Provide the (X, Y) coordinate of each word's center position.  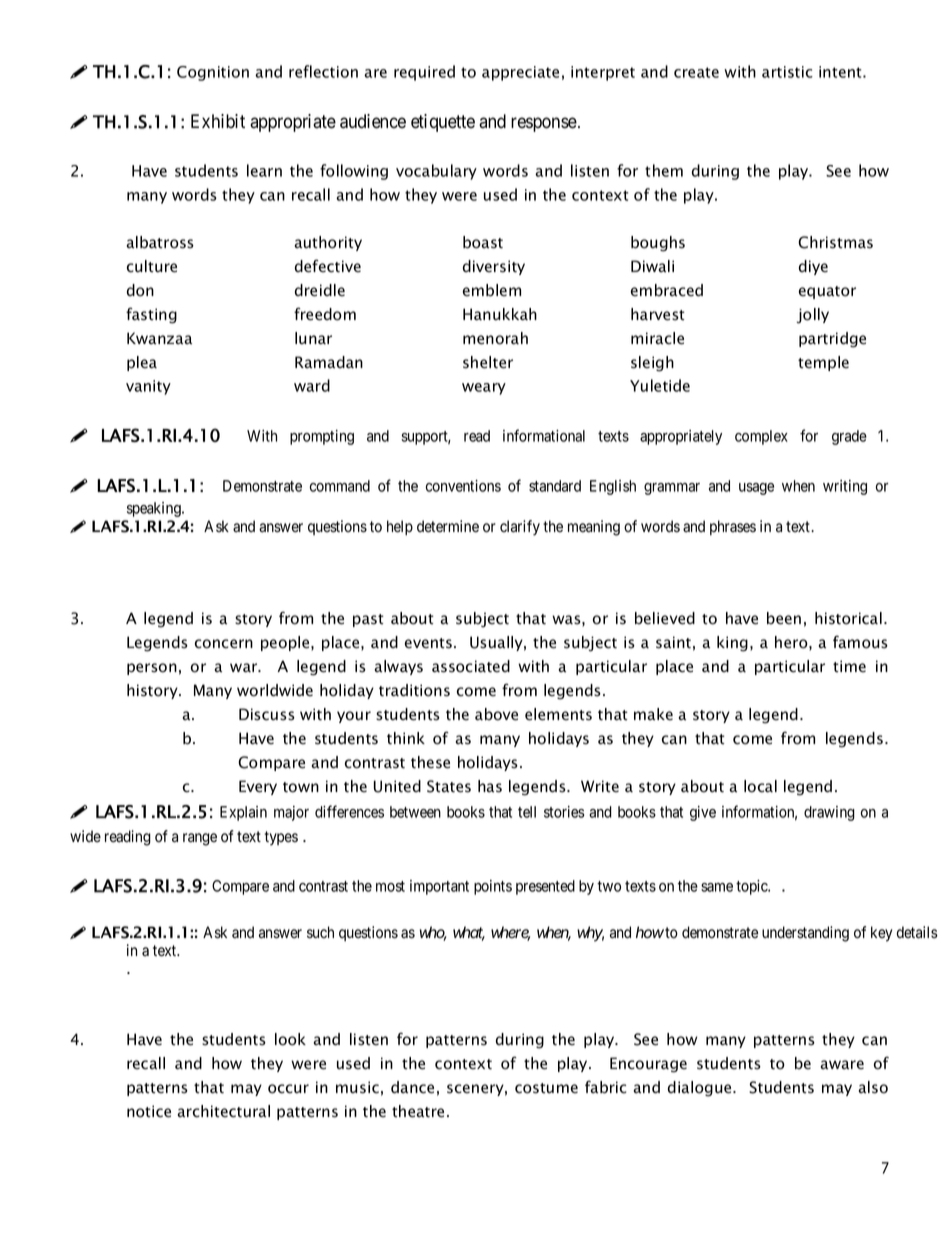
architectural (223, 1111)
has (490, 786)
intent (841, 72)
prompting (322, 437)
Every (258, 787)
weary (484, 389)
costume (546, 1088)
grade (849, 437)
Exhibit (218, 121)
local (760, 786)
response (544, 124)
